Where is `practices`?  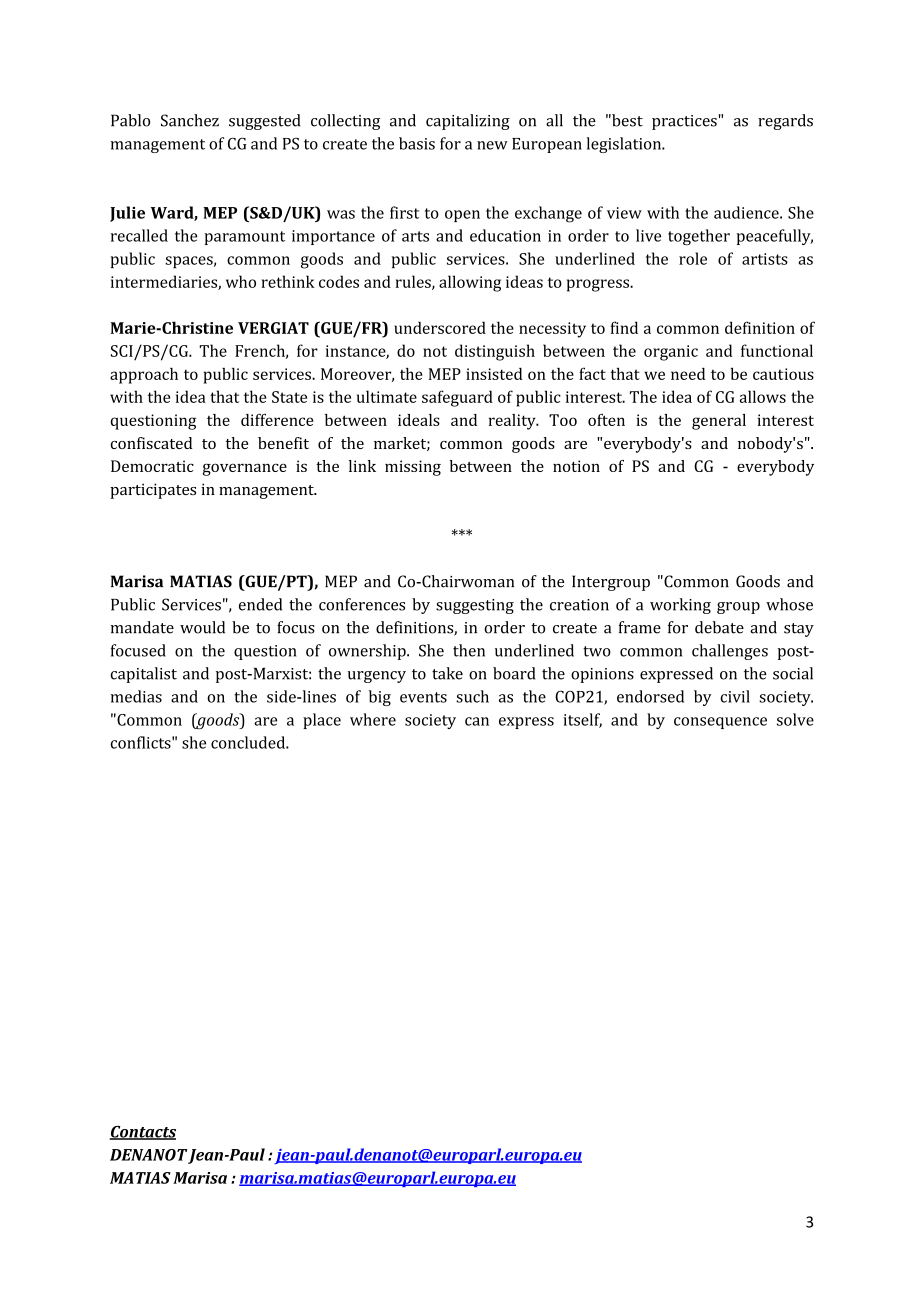 practices is located at coordinates (684, 122).
